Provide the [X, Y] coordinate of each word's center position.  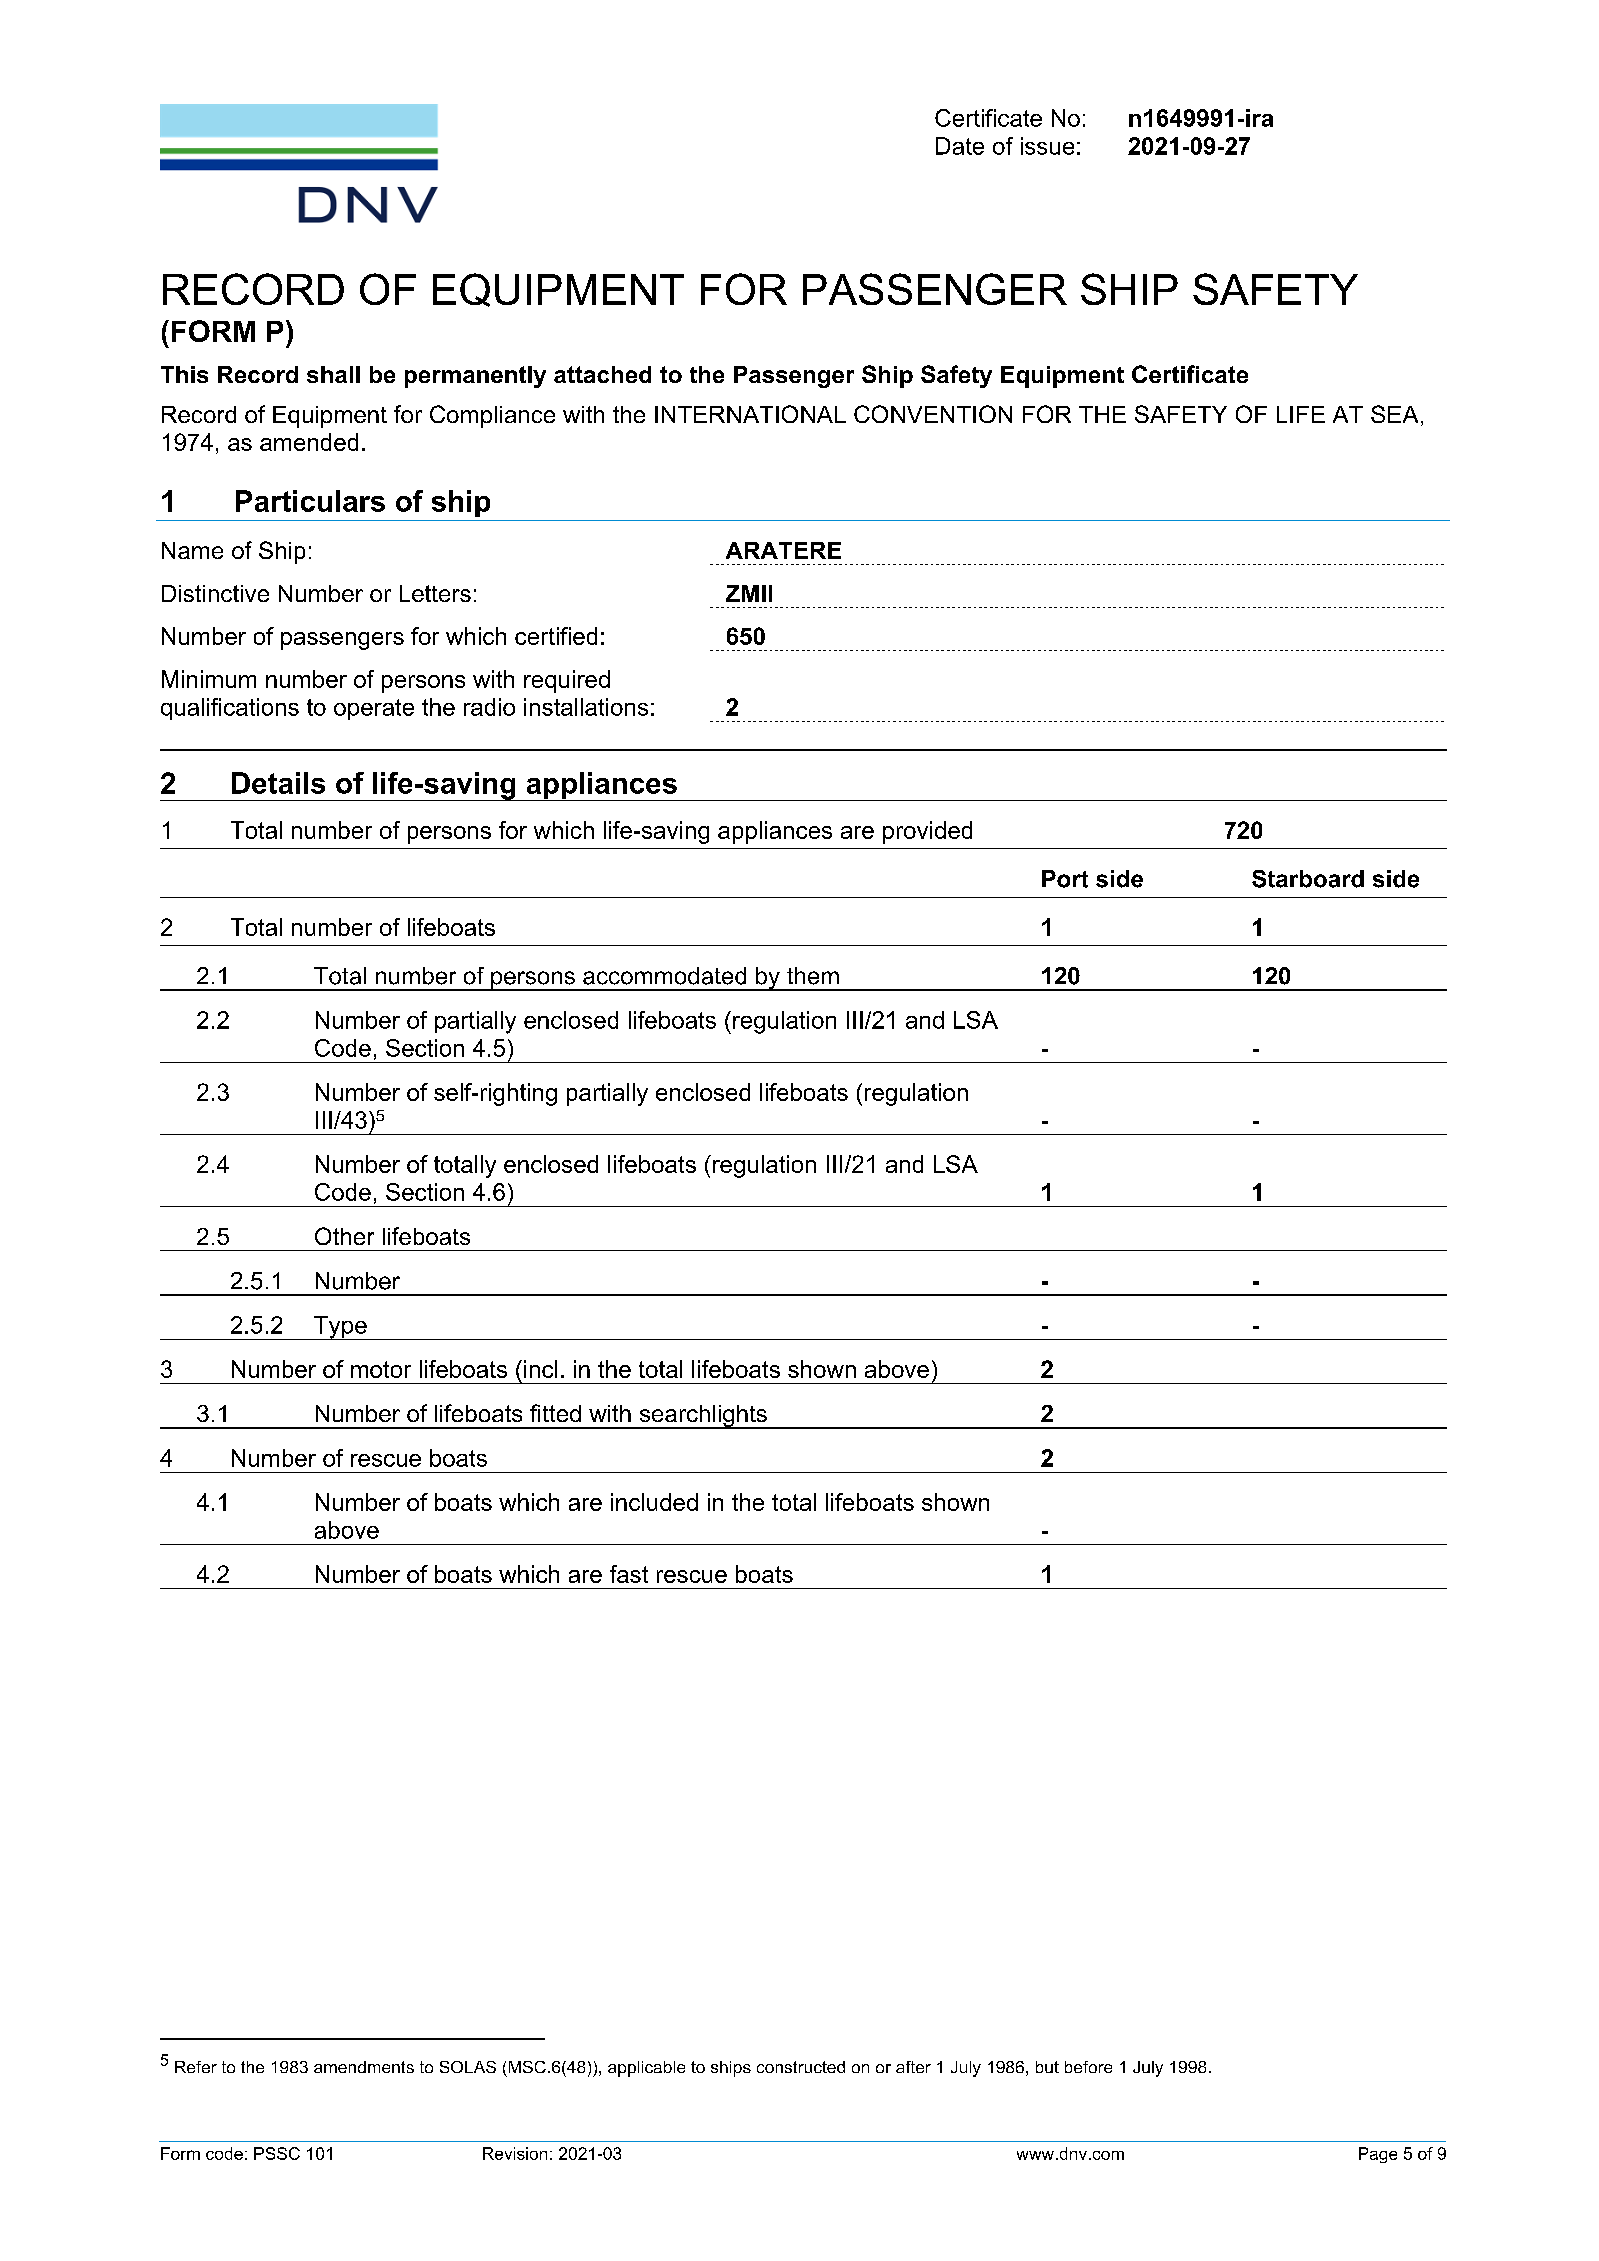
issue [1047, 146]
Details [278, 783]
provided [927, 832]
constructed [801, 2067]
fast [629, 1574]
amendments [364, 2067]
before [1088, 2067]
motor [381, 1369]
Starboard [1308, 879]
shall [333, 374]
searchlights [703, 1417]
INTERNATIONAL [750, 414]
